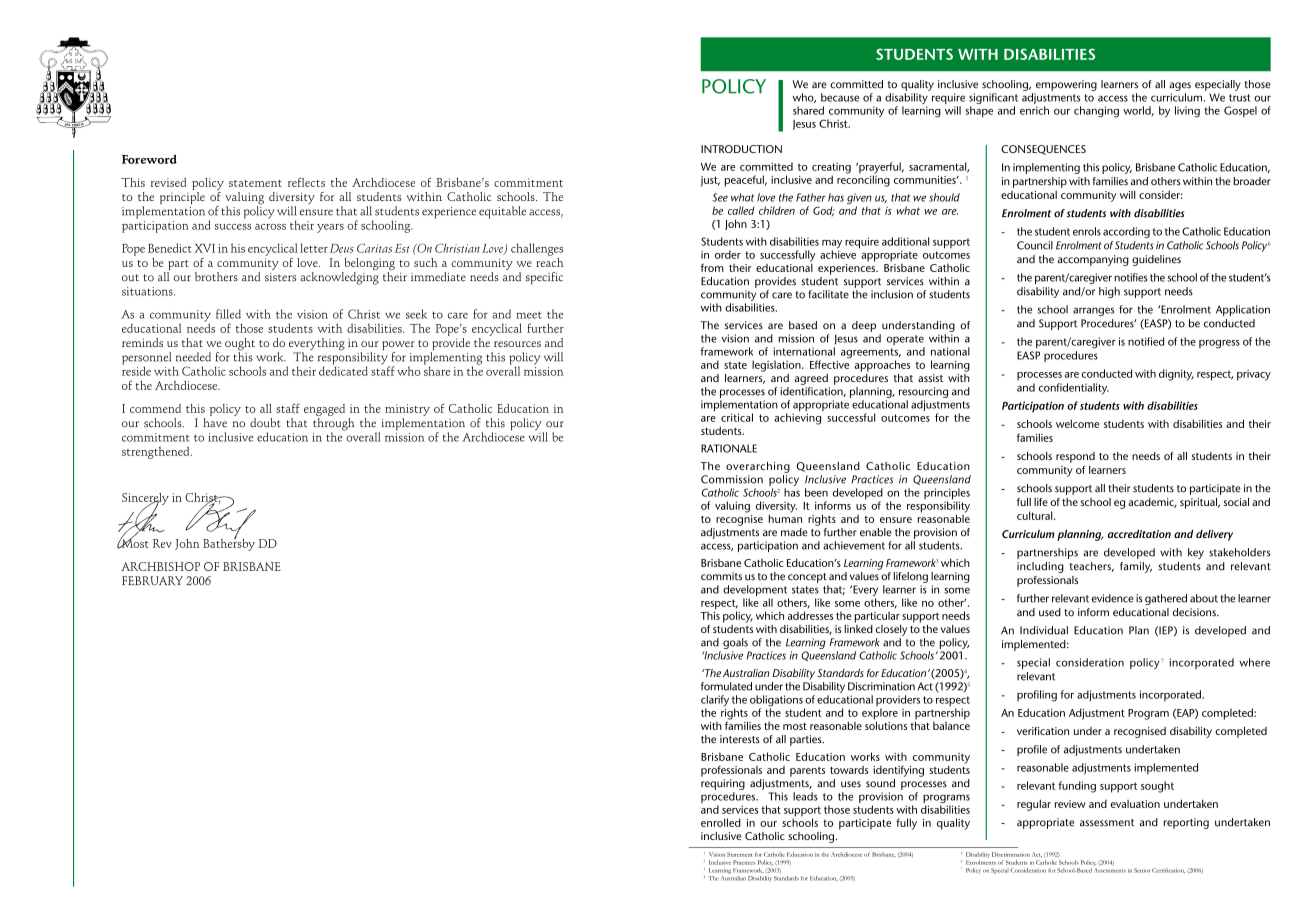  Describe the element at coordinates (149, 159) in the screenshot. I see `Foreword` at that location.
